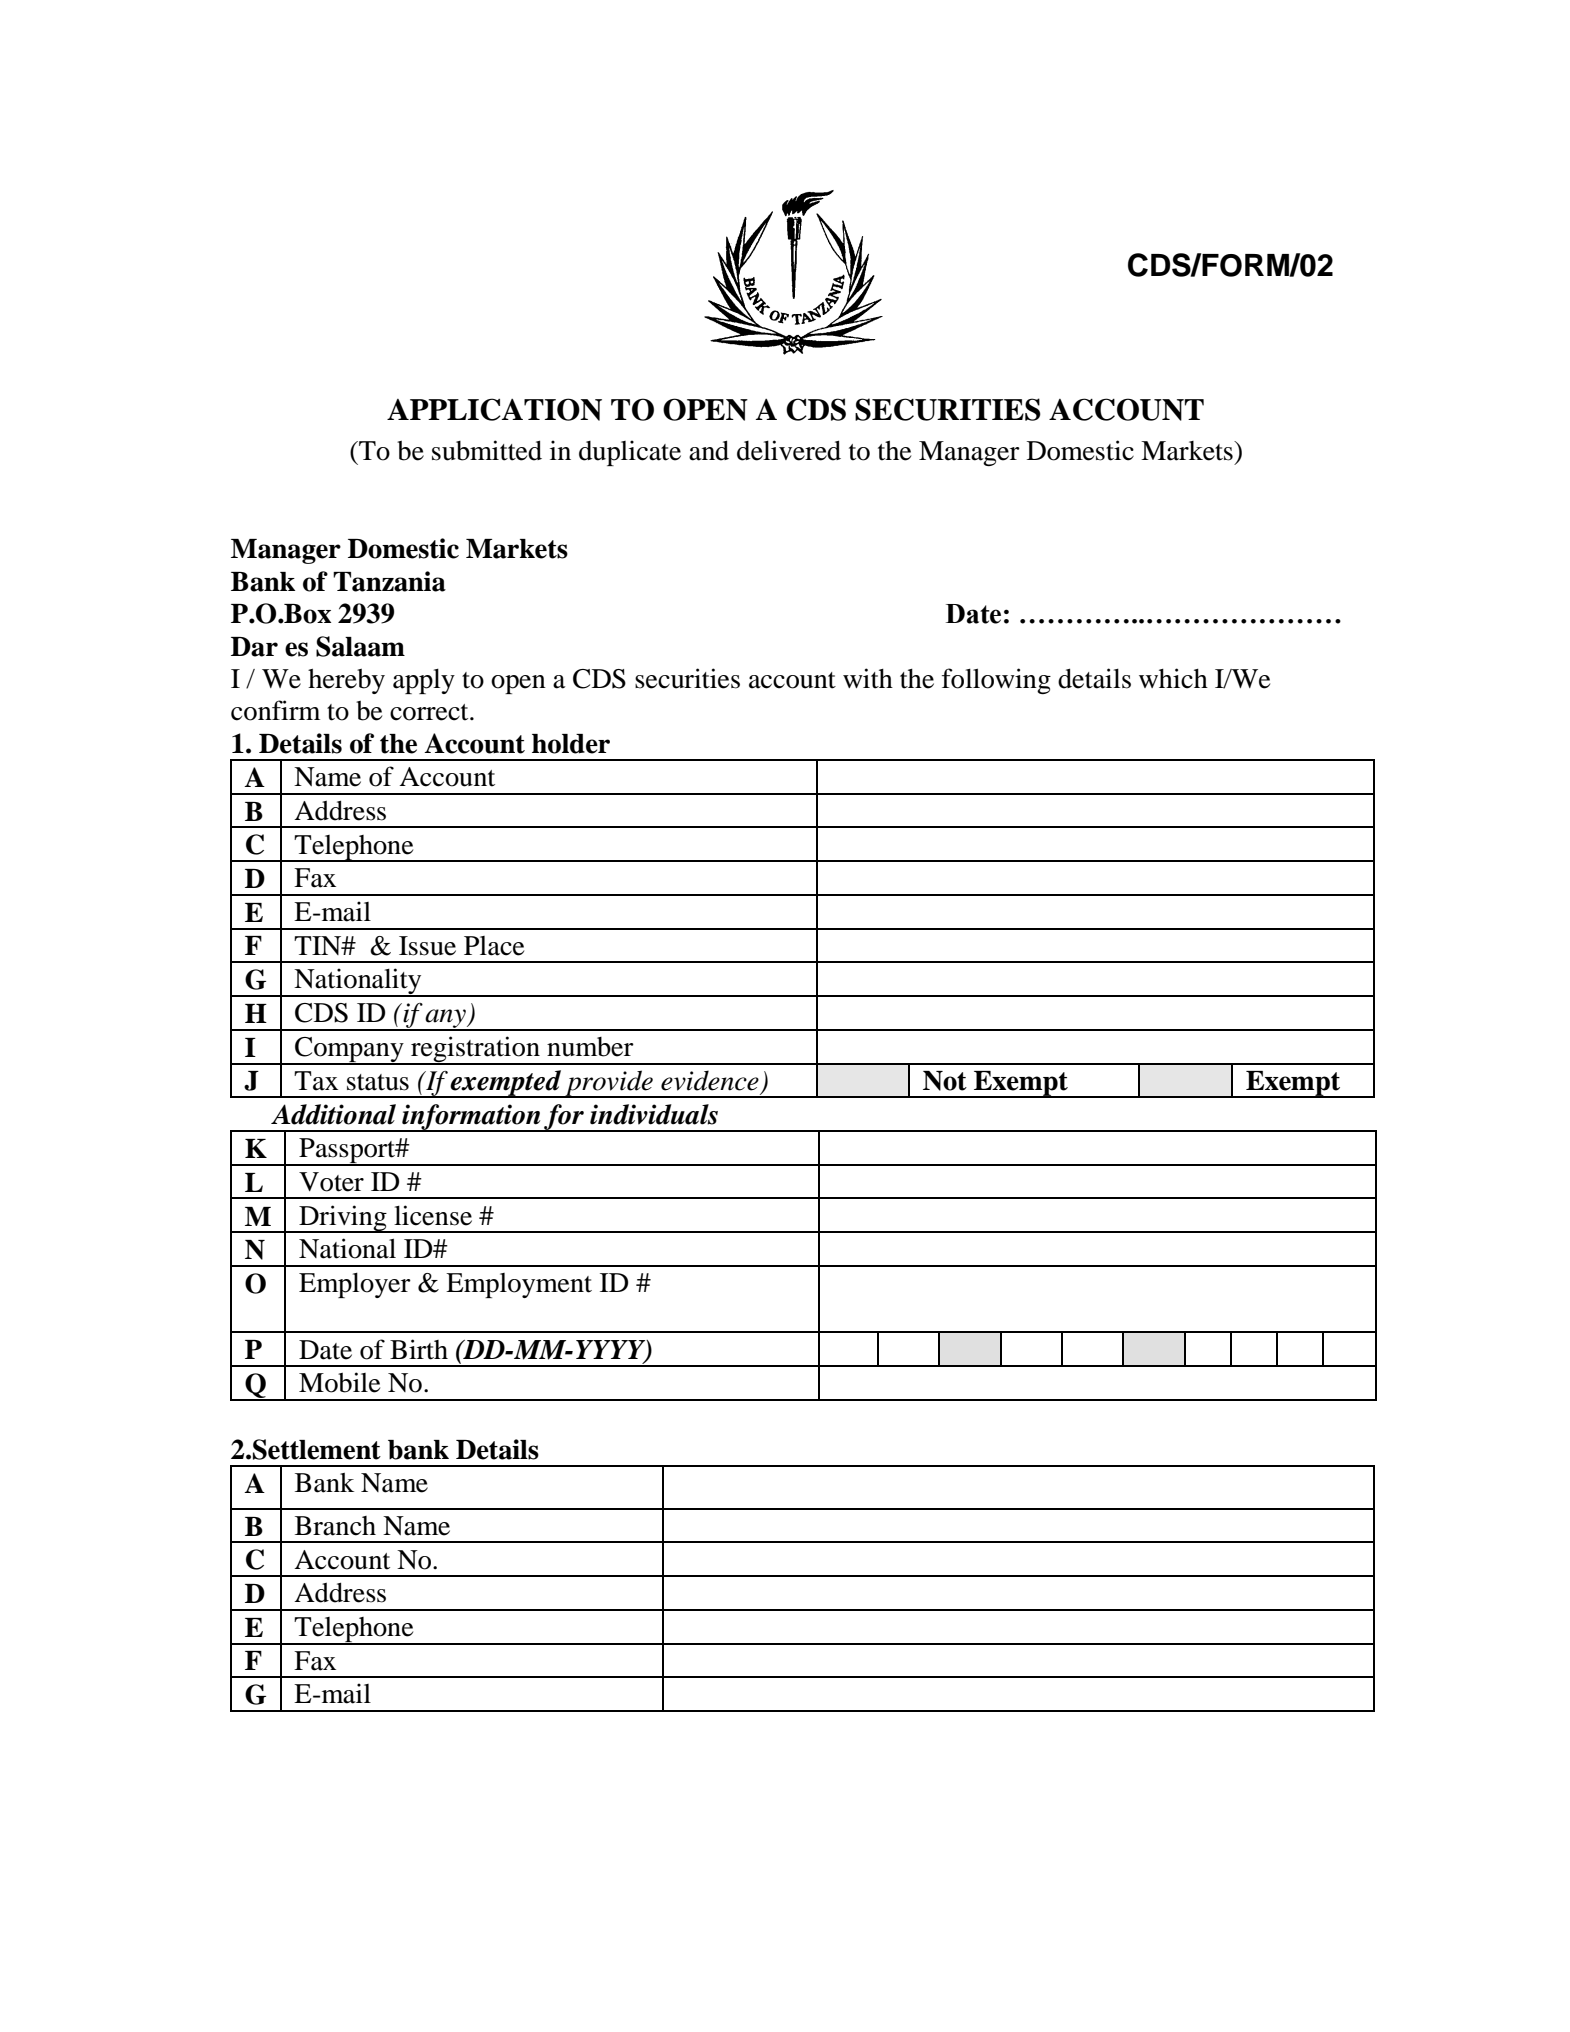 The image size is (1570, 2032). Describe the element at coordinates (427, 946) in the screenshot. I see `Issue` at that location.
